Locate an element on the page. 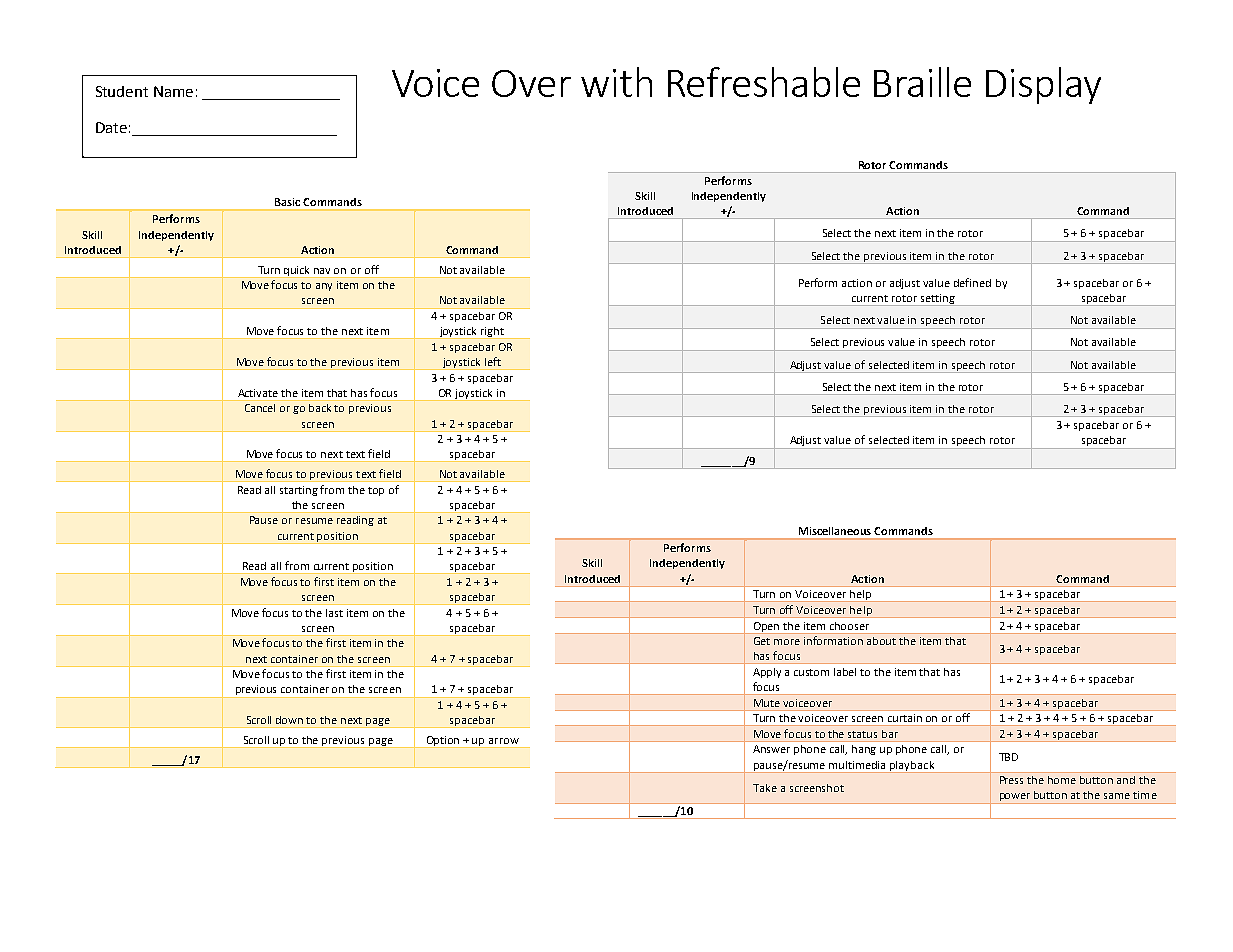  down is located at coordinates (289, 720).
